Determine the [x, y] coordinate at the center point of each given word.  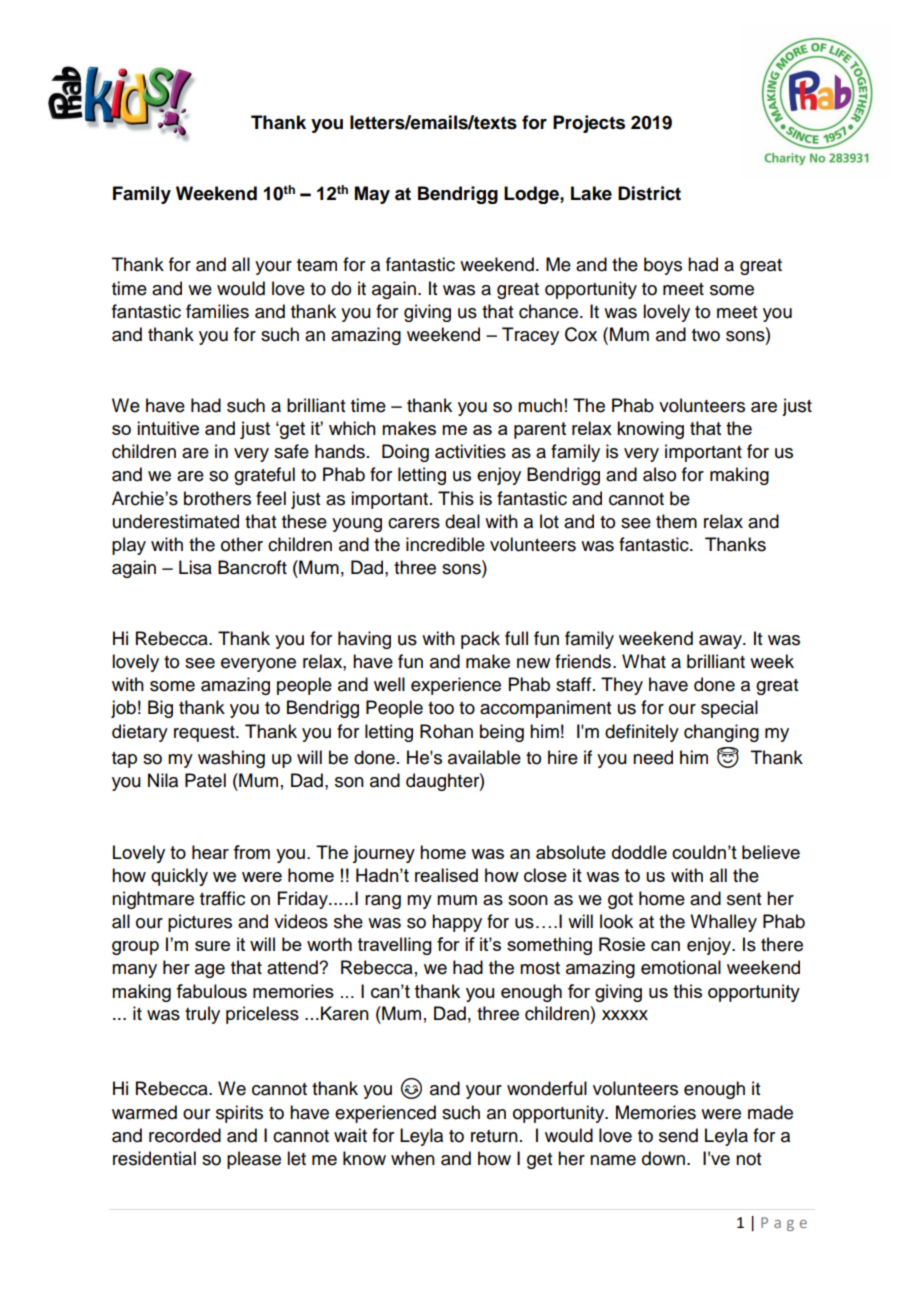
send [678, 1135]
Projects [589, 124]
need [653, 757]
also [659, 474]
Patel [205, 780]
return [494, 1136]
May [372, 195]
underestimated [176, 521]
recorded [185, 1135]
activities [470, 451]
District [649, 193]
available [484, 757]
